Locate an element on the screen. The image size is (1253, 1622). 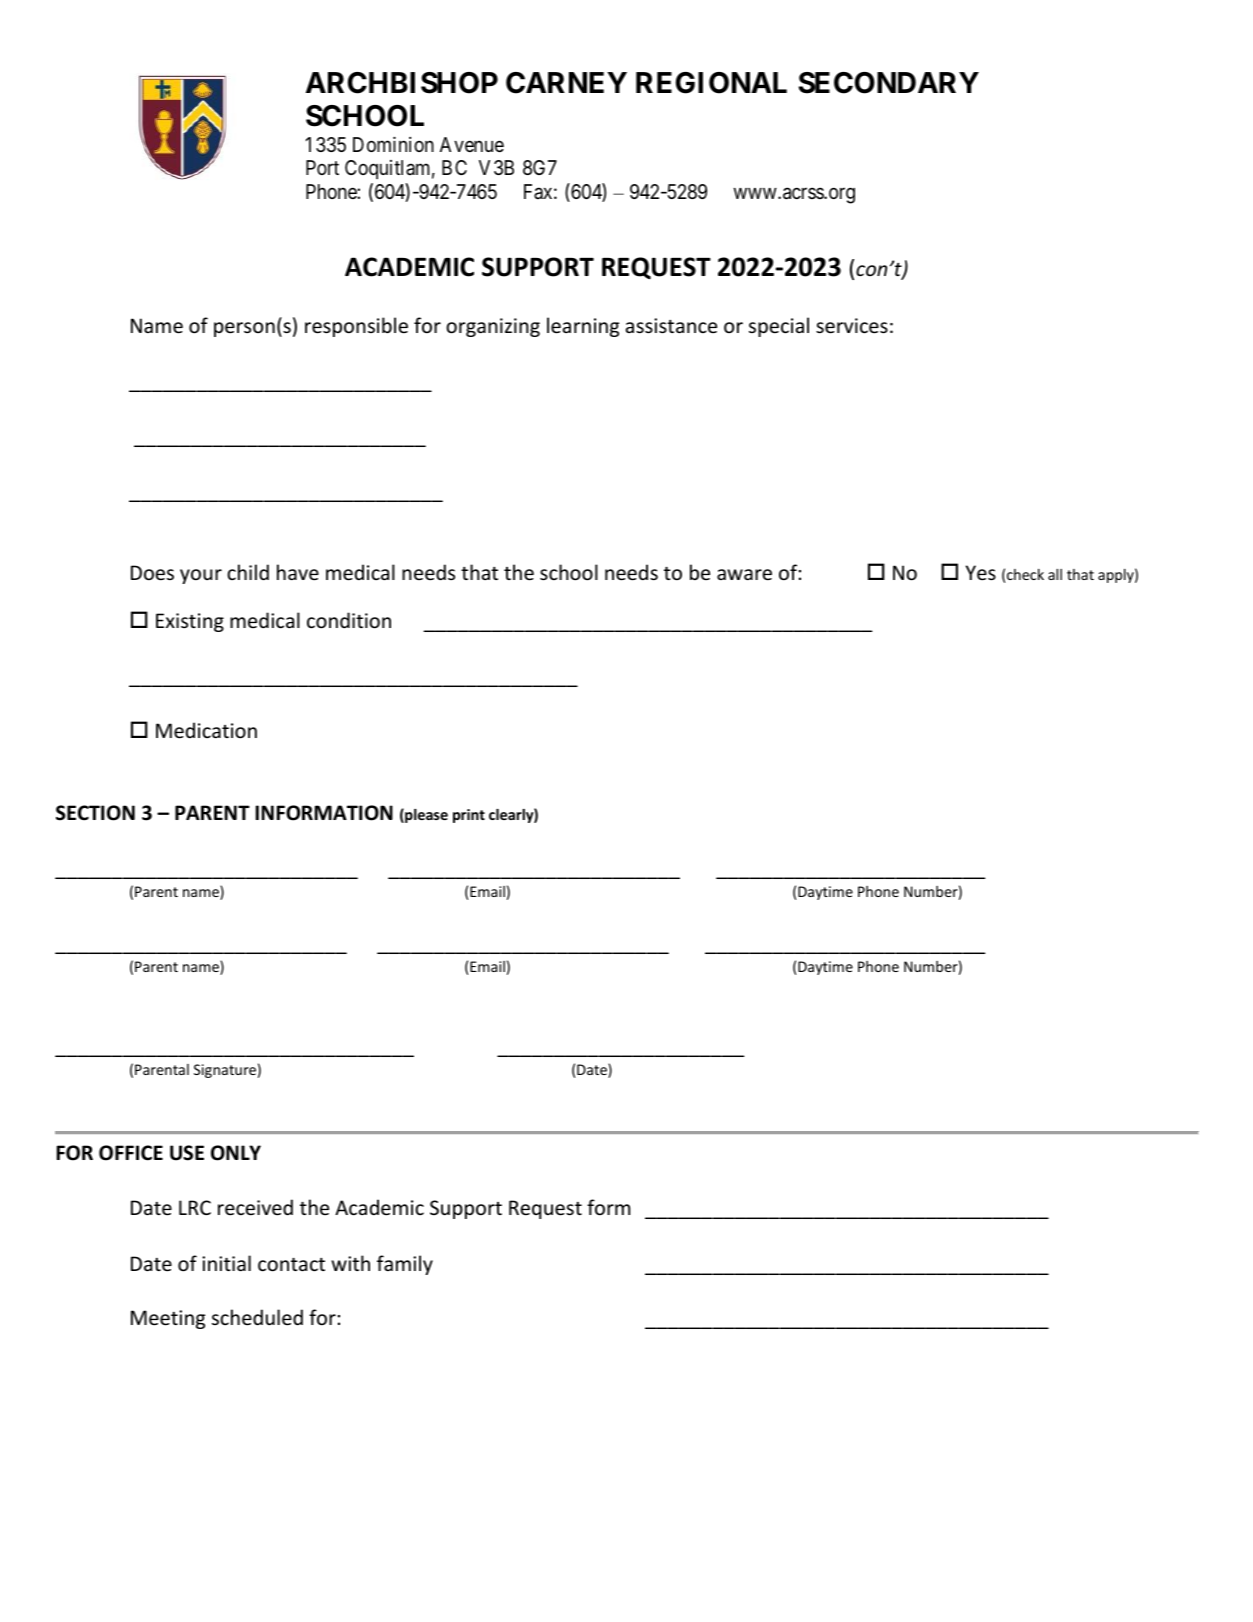
CARNEY is located at coordinates (566, 83).
